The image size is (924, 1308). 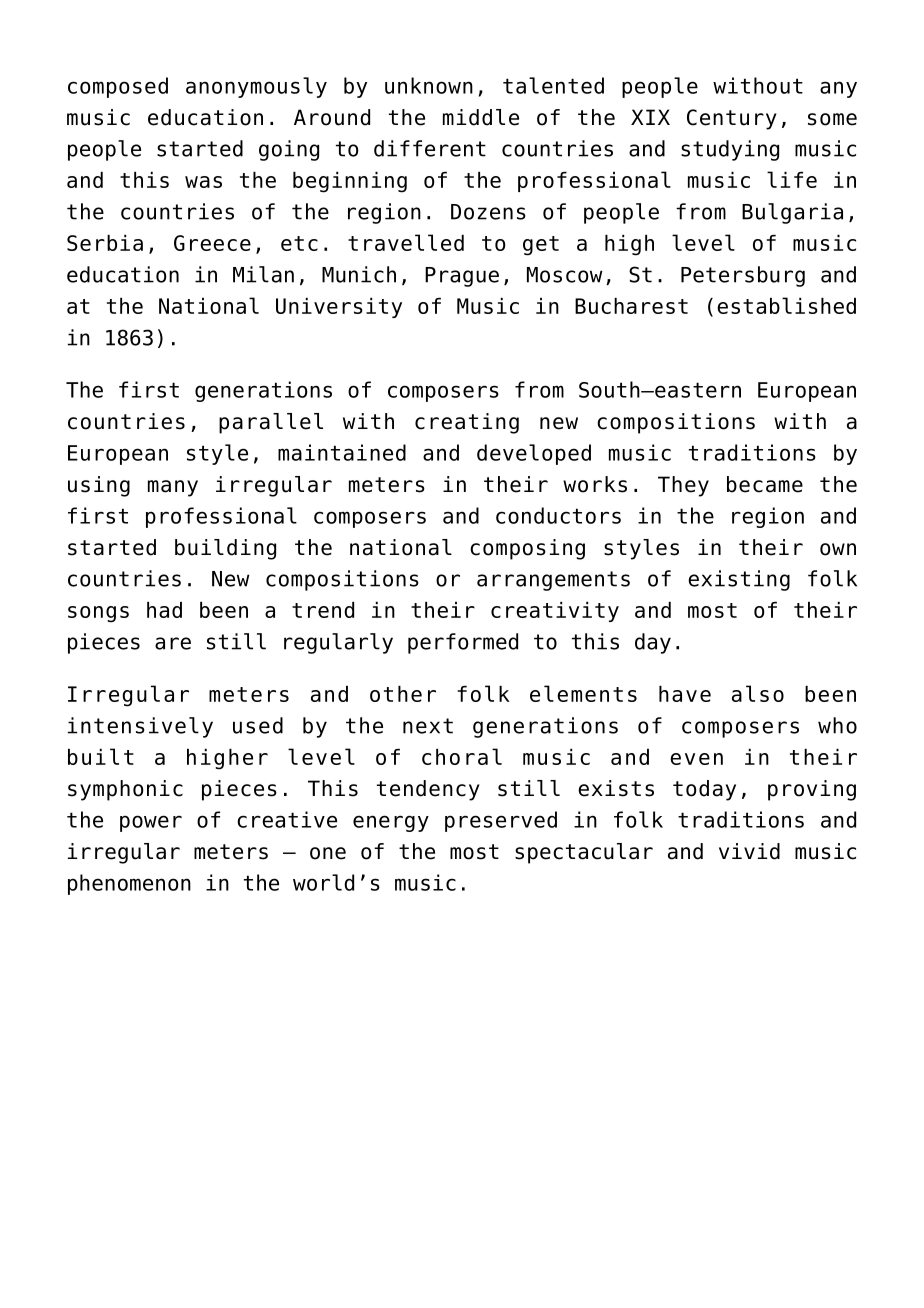 I want to click on developed, so click(x=534, y=454).
